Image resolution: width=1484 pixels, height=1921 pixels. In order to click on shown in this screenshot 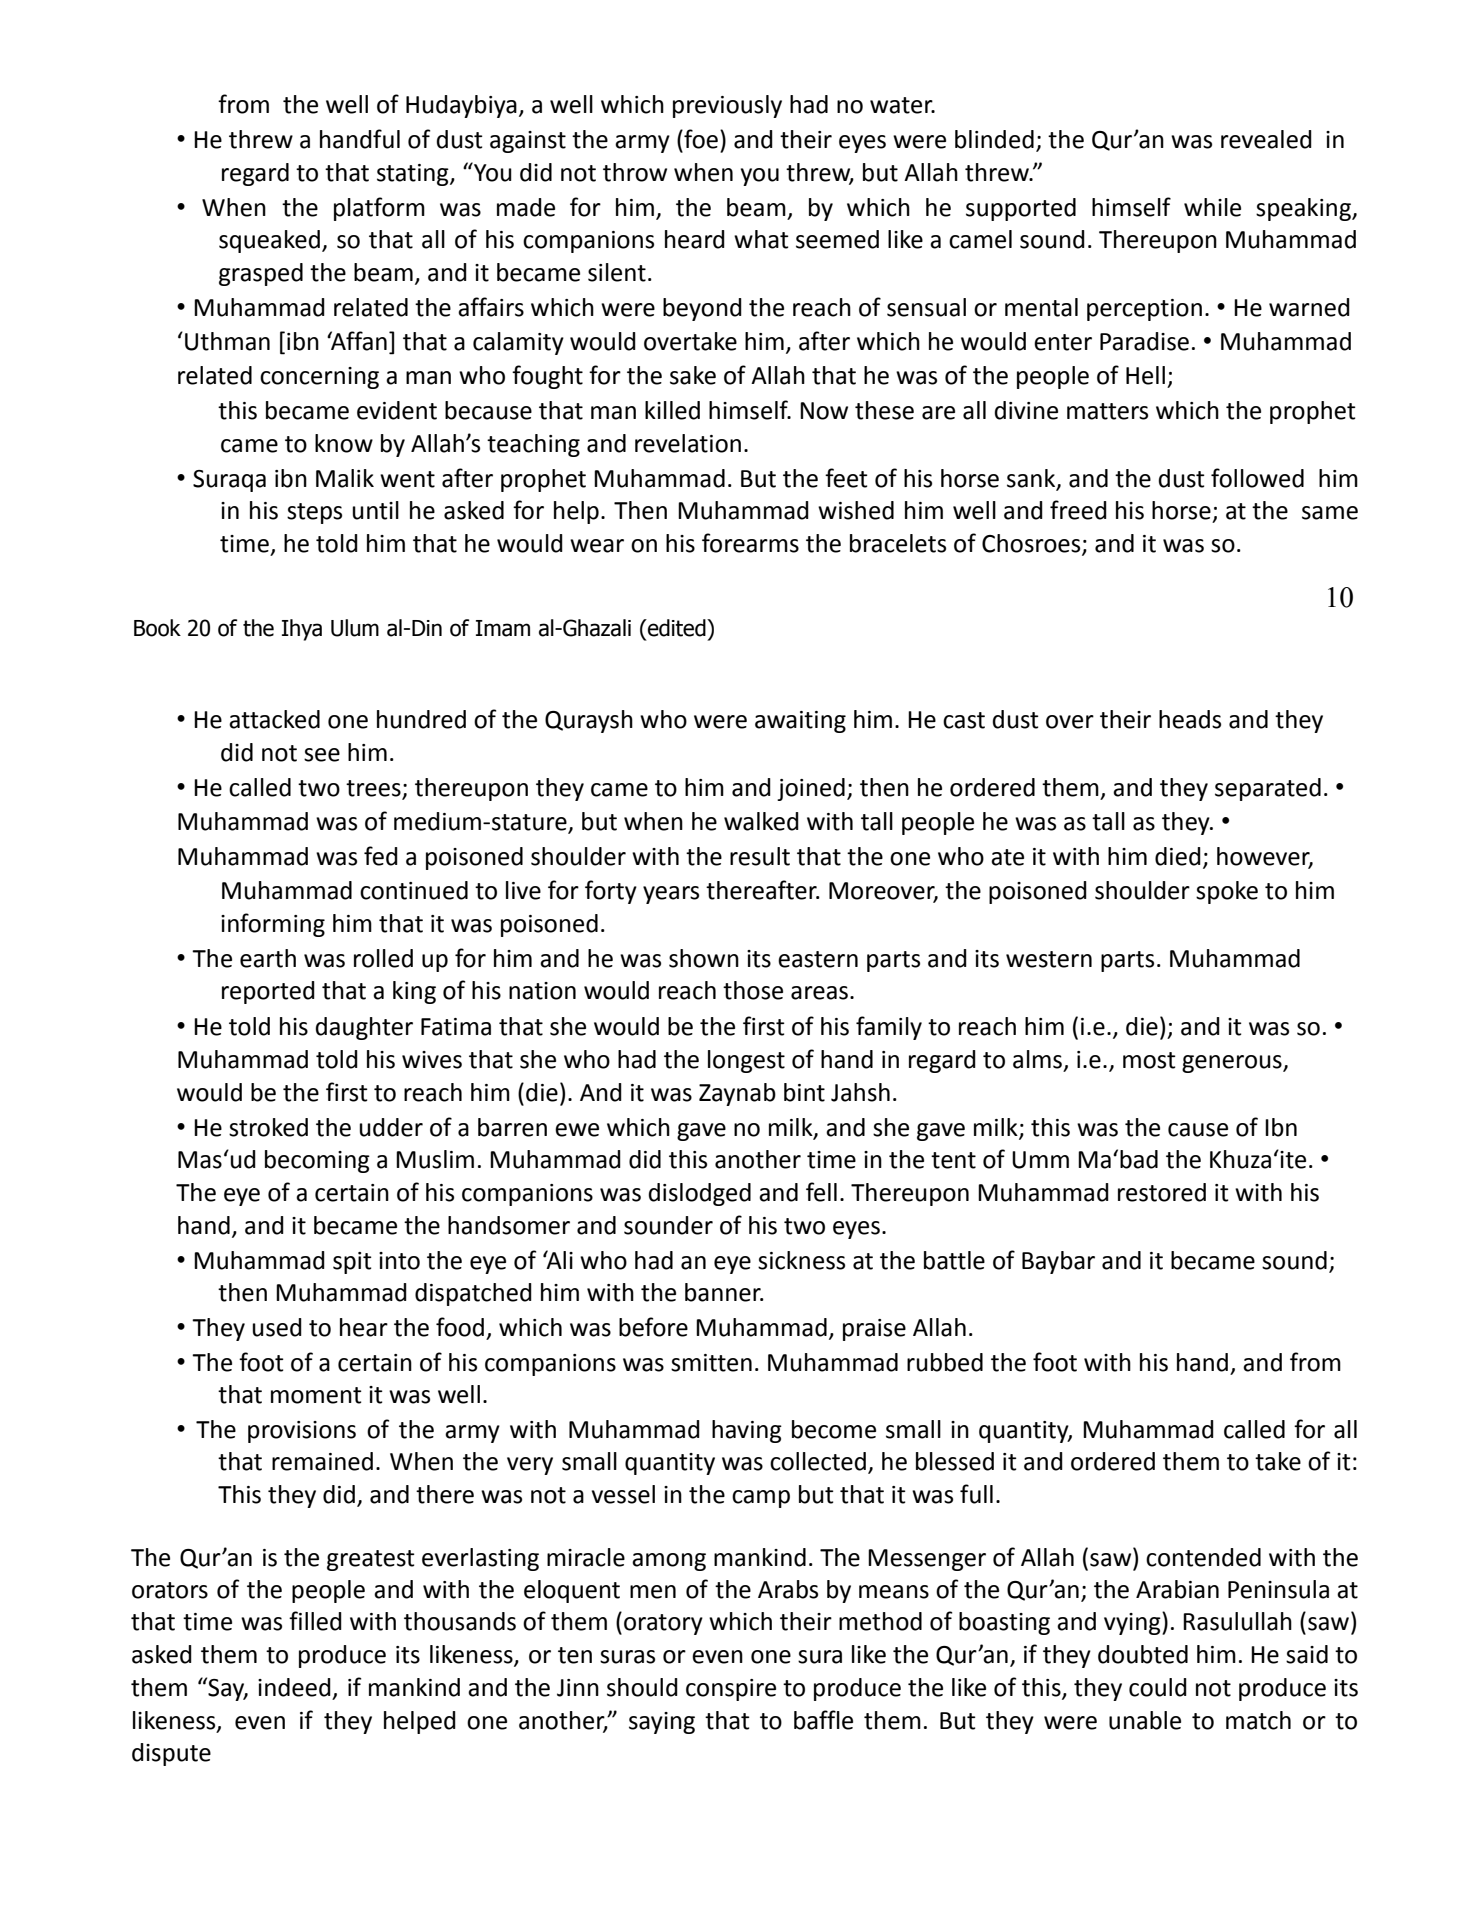, I will do `click(704, 958)`.
